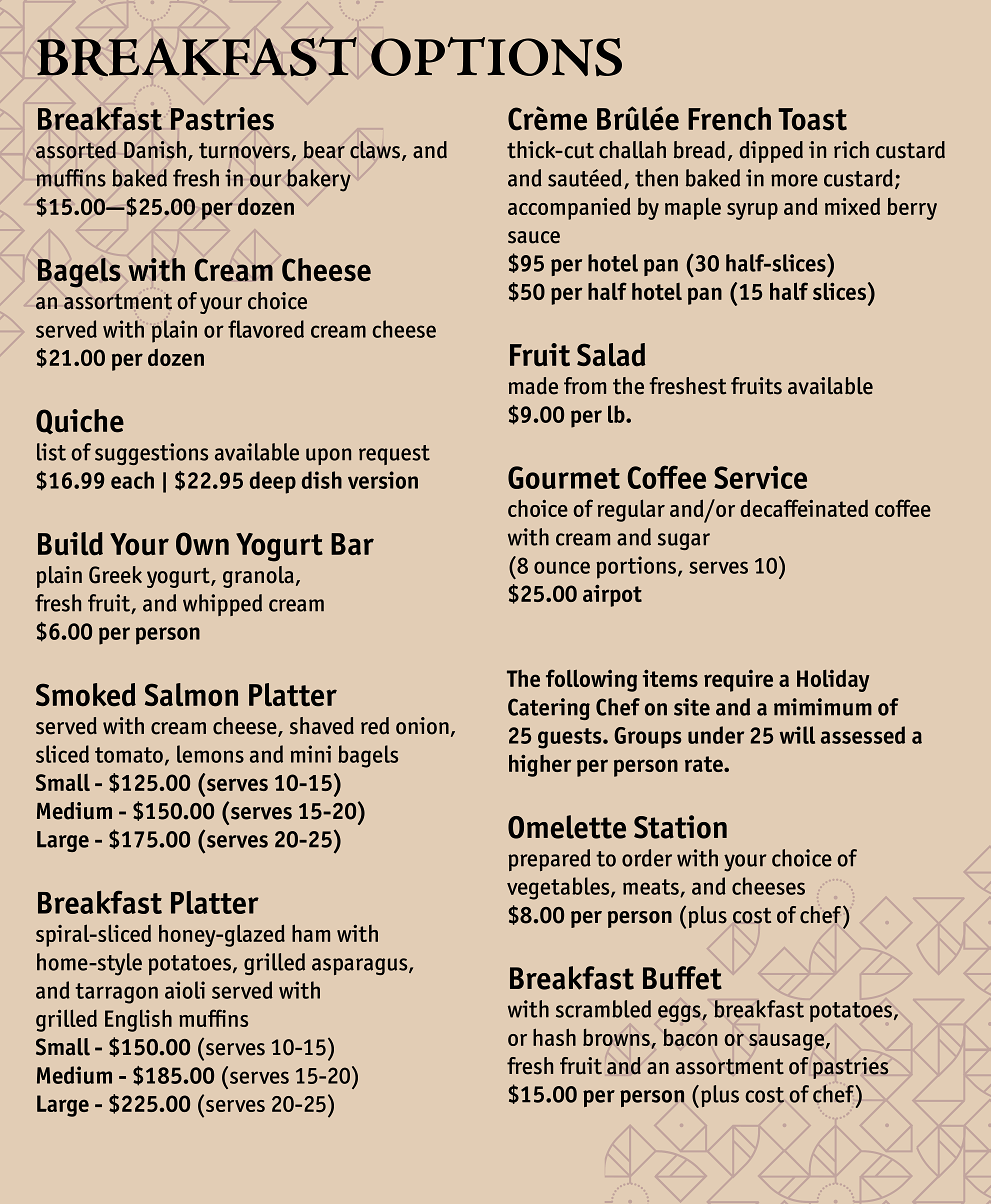 The height and width of the page is (1204, 991). Describe the element at coordinates (115, 575) in the page. I see `Greek` at that location.
